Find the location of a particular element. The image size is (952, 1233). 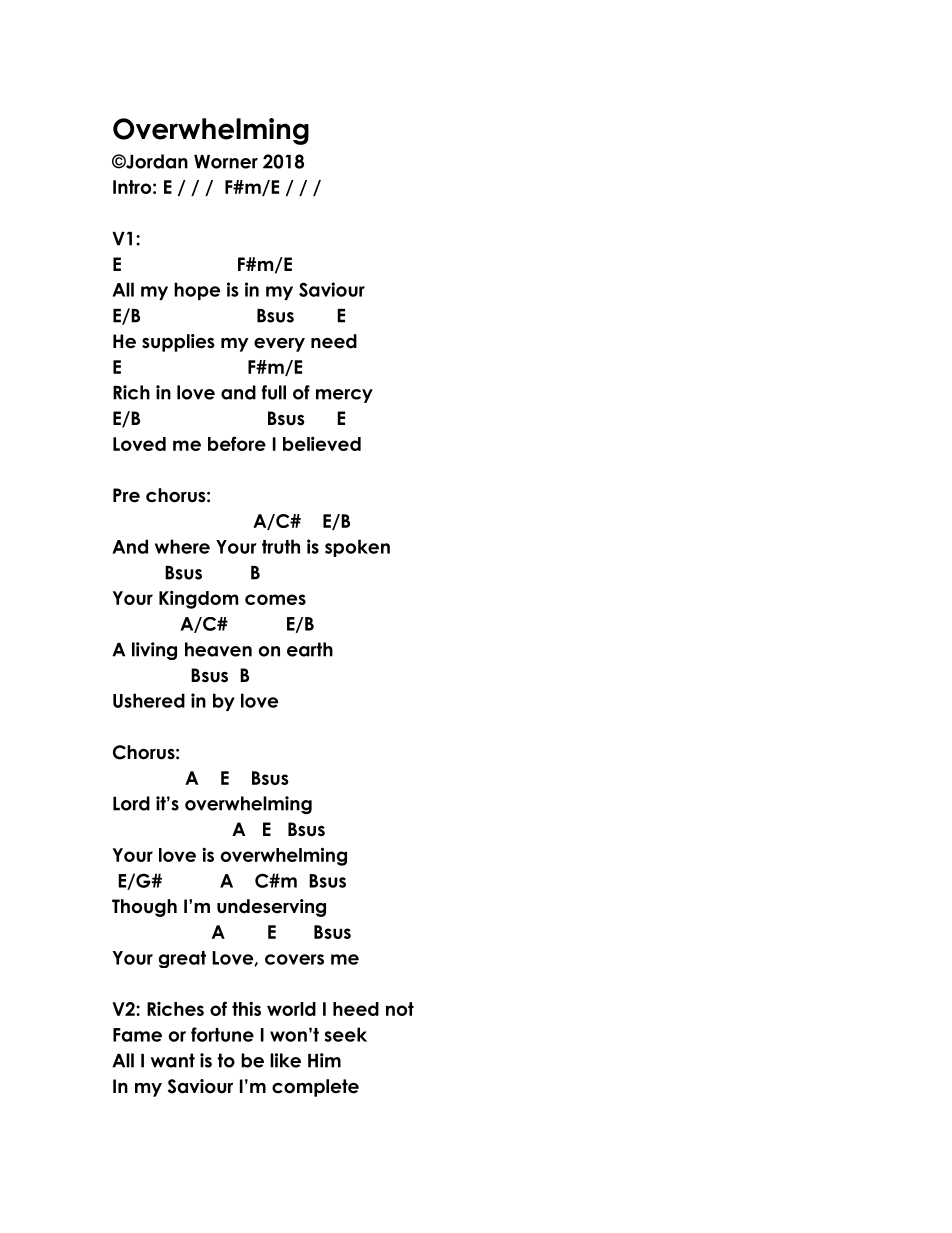

spoken is located at coordinates (357, 548).
